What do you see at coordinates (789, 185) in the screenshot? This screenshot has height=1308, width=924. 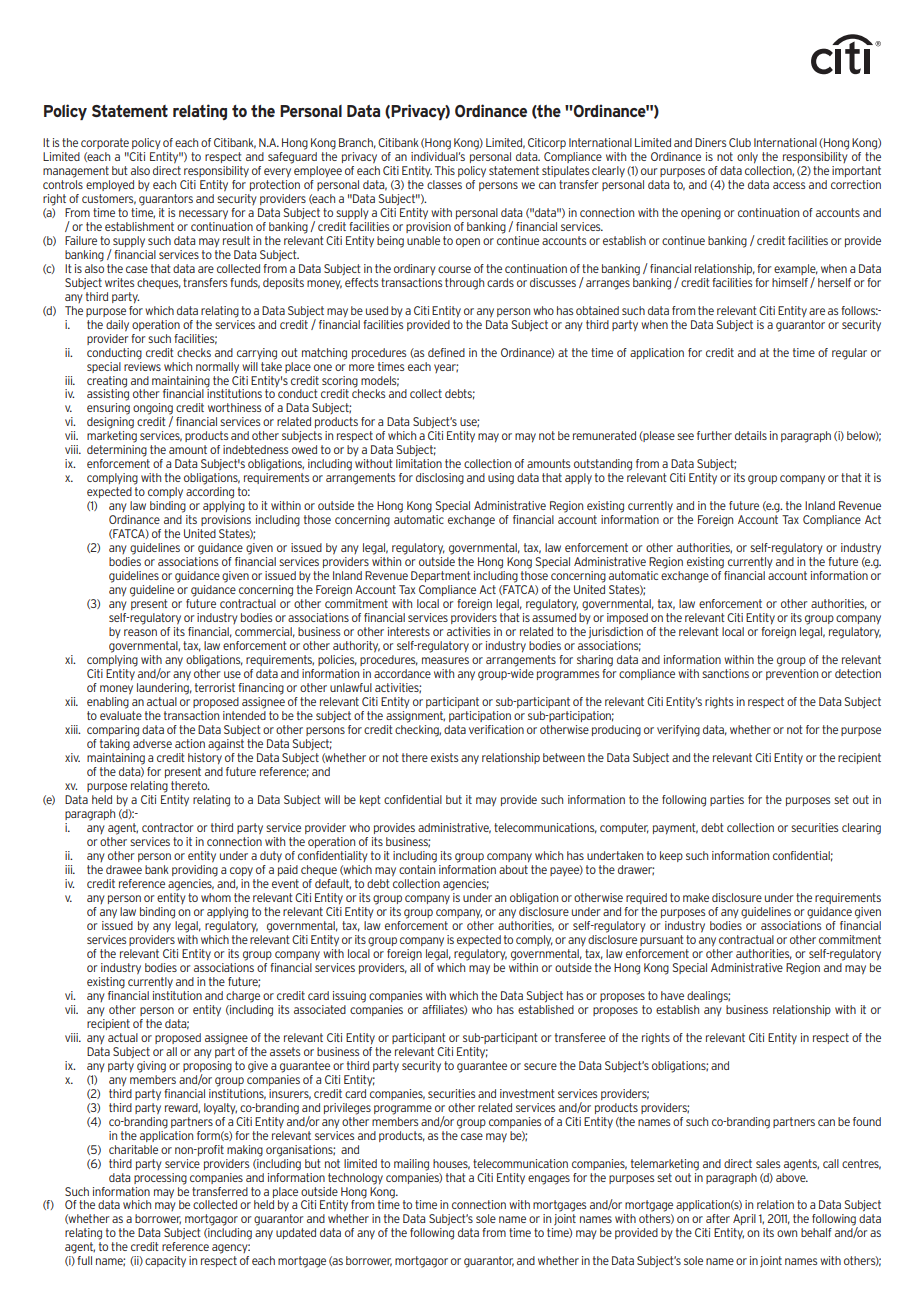 I see `access` at bounding box center [789, 185].
